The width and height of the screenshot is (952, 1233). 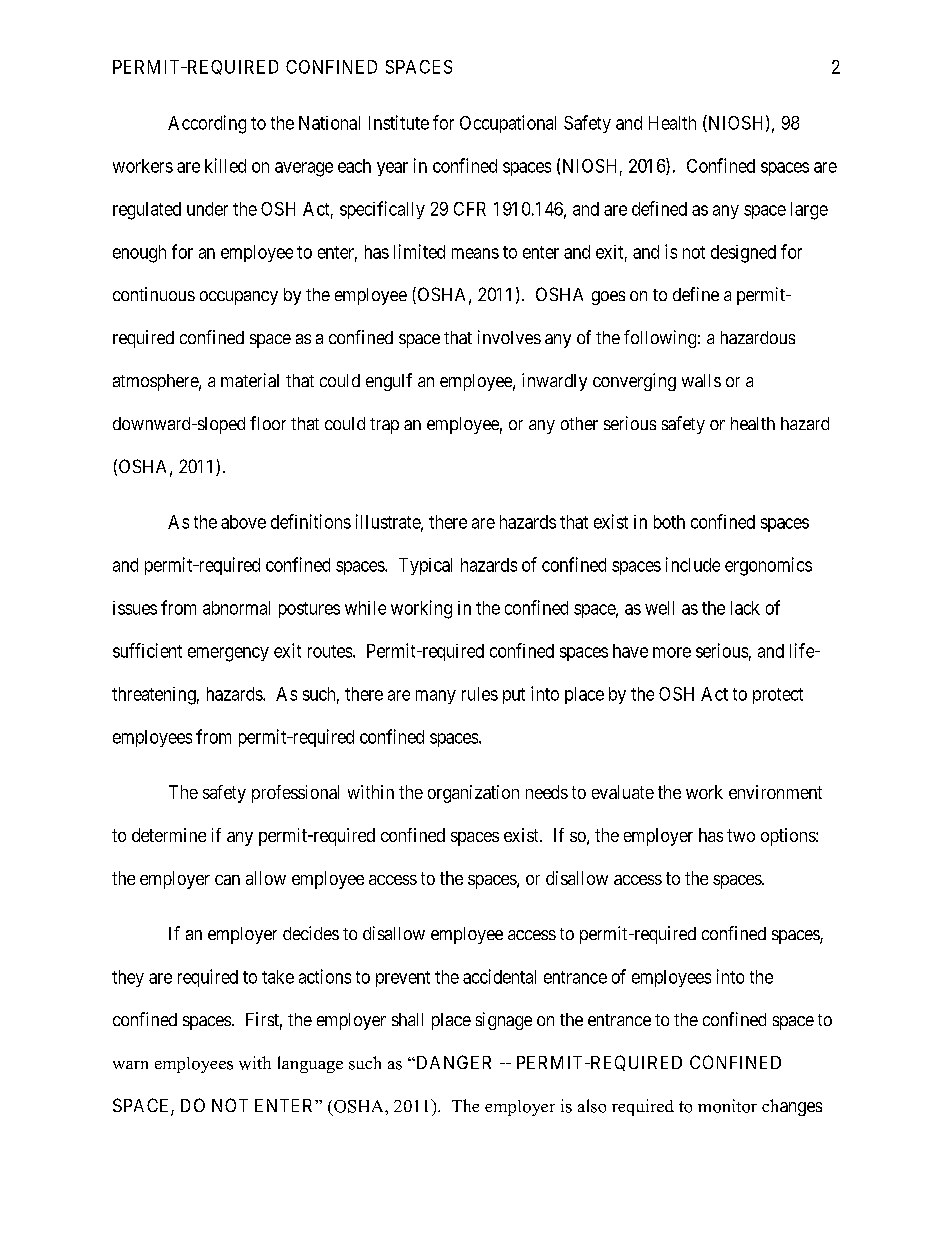 I want to click on material, so click(x=250, y=380).
